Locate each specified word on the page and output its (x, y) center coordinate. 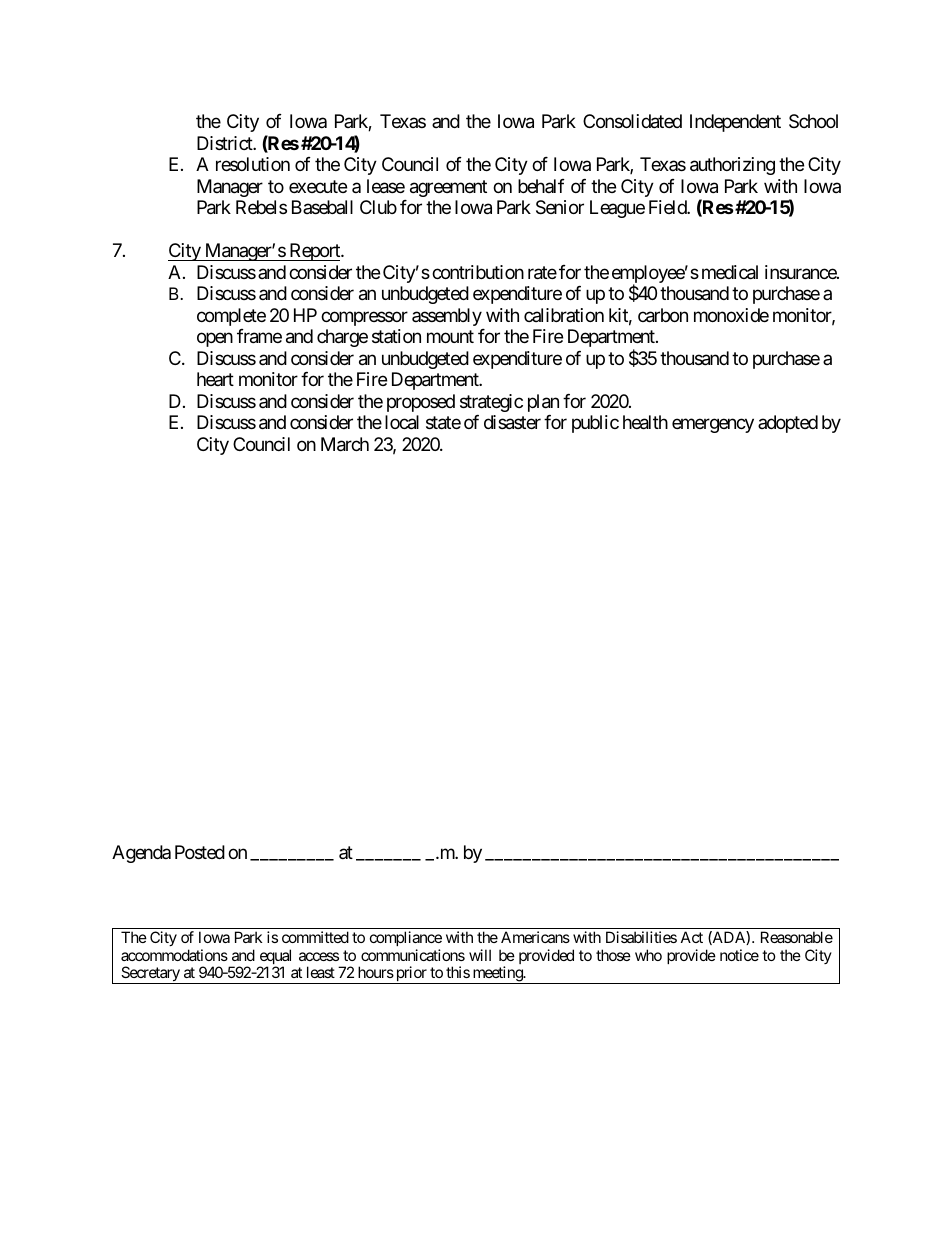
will (480, 955)
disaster (512, 422)
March (345, 444)
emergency (713, 426)
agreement (448, 188)
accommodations (174, 955)
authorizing (732, 166)
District (225, 143)
